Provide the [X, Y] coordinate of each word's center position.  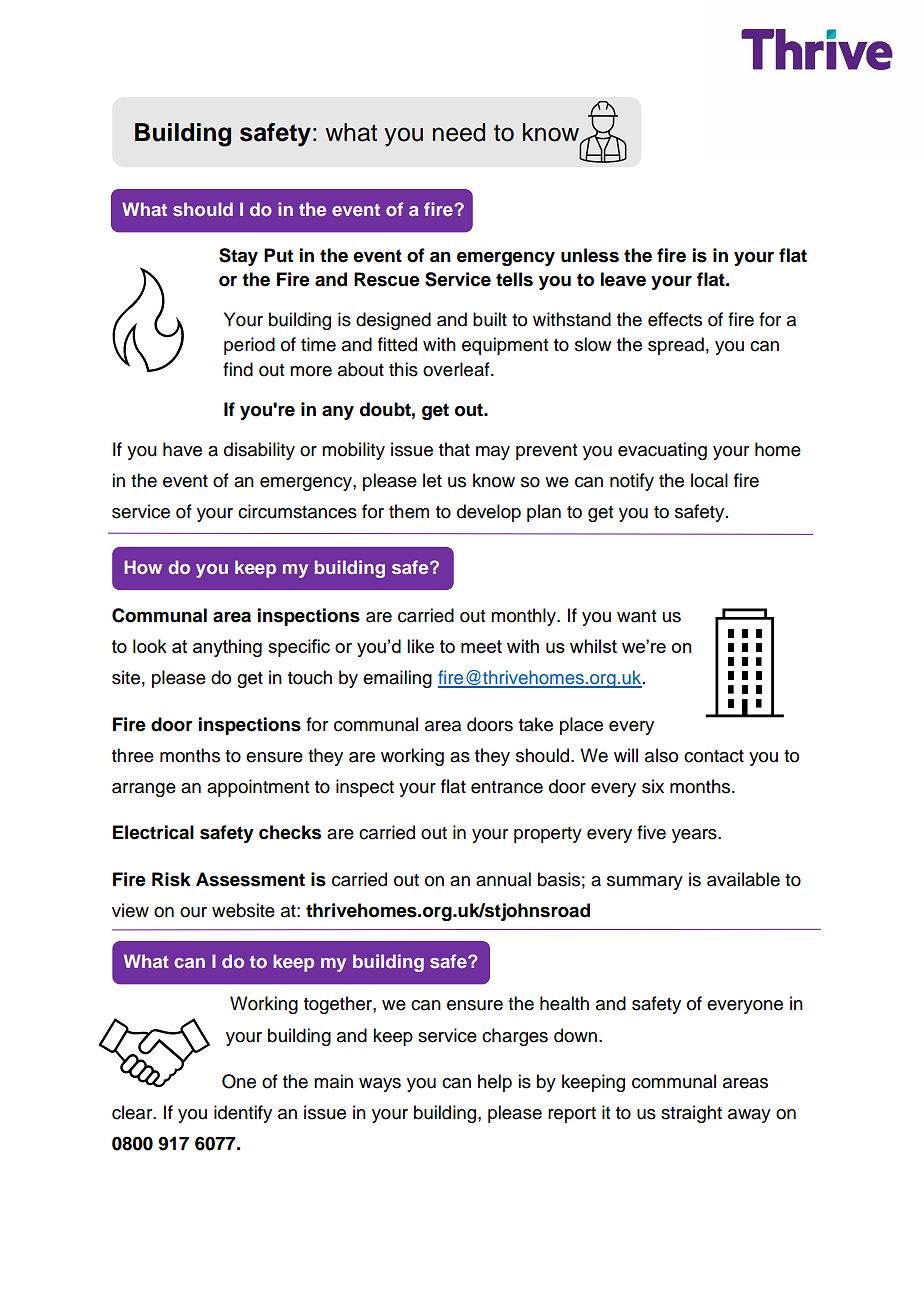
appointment [258, 788]
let [432, 480]
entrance [507, 787]
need [459, 132]
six [653, 786]
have [182, 449]
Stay [238, 257]
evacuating [662, 451]
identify [243, 1114]
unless [590, 255]
